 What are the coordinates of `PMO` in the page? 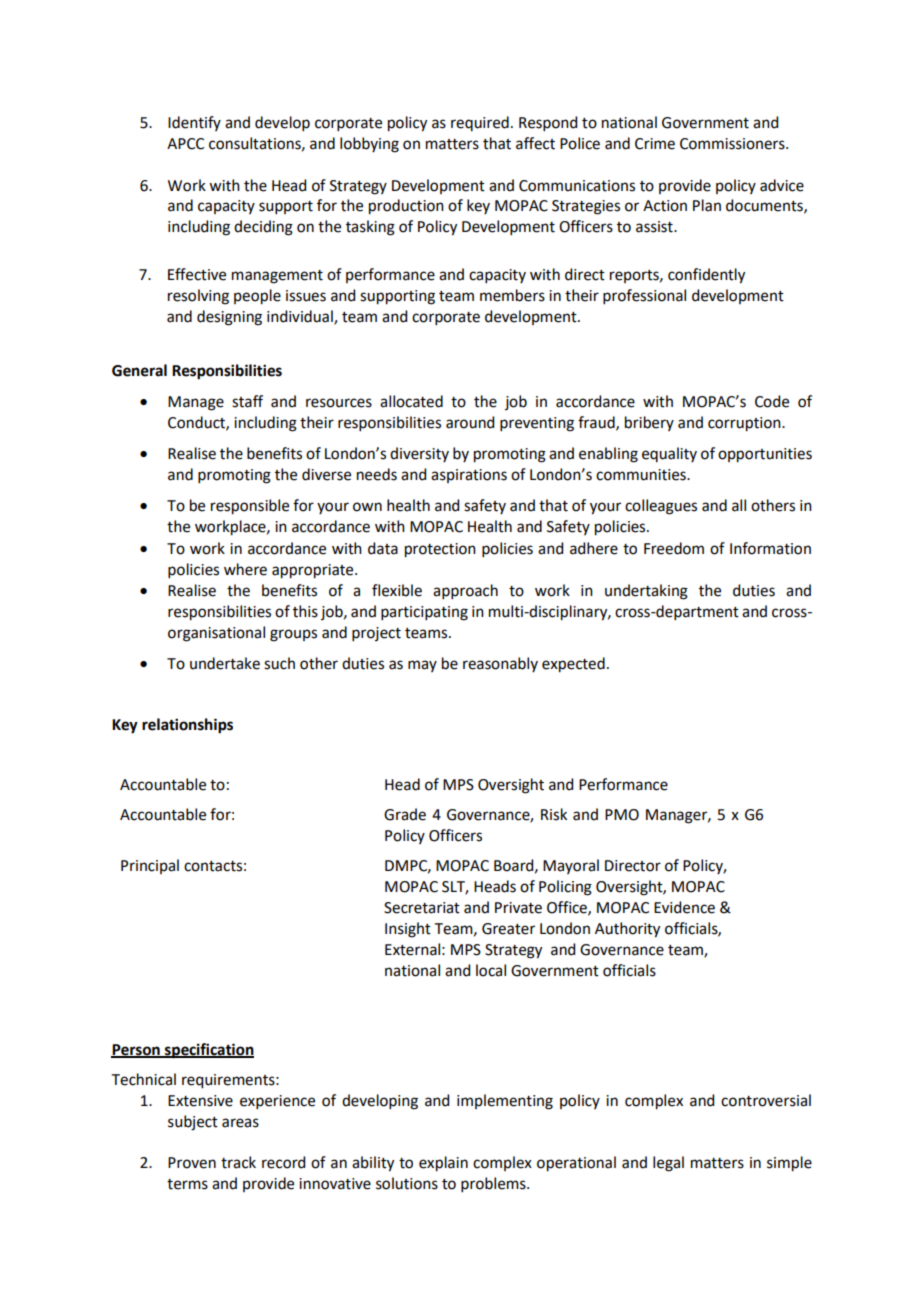 It's located at (622, 815).
